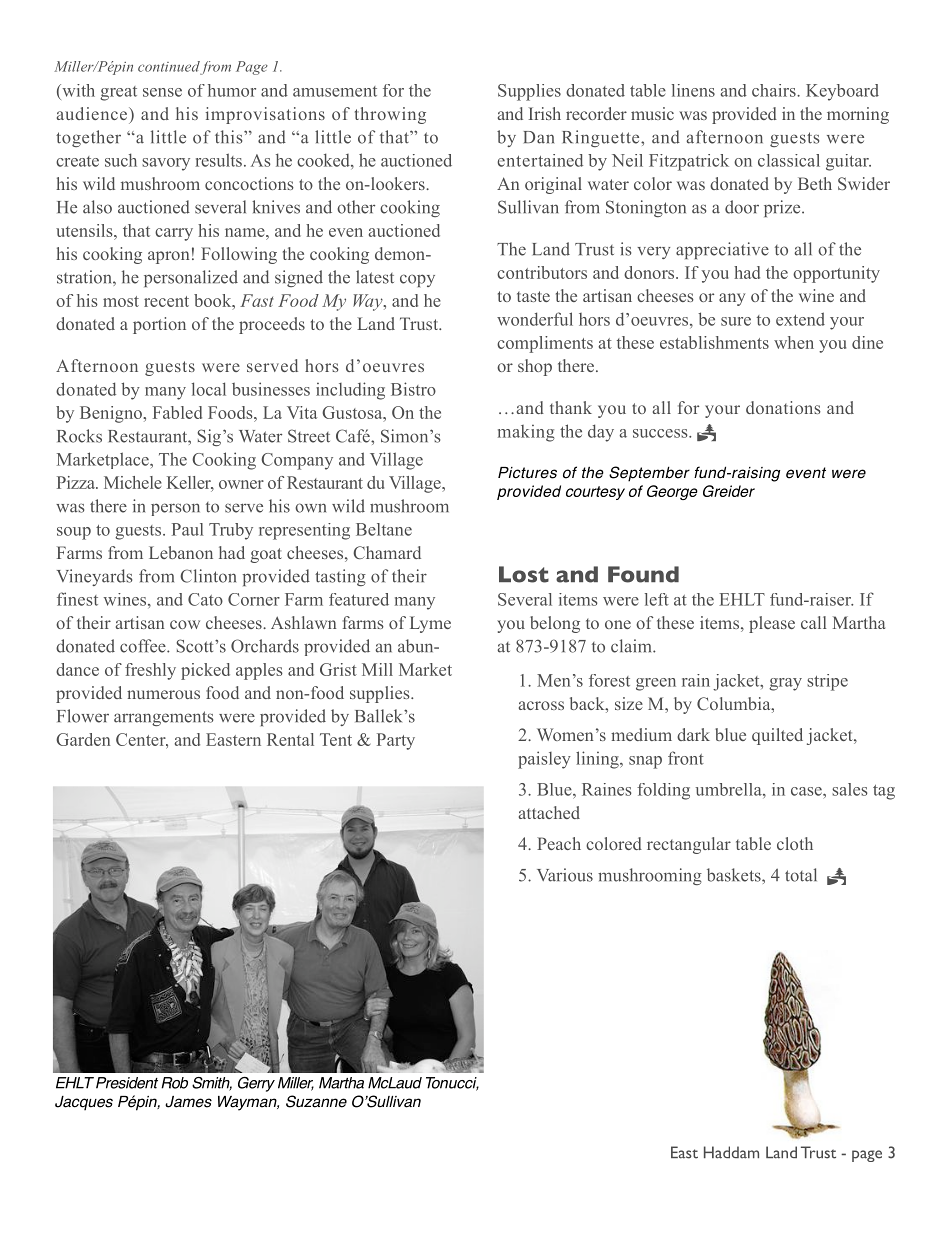 The width and height of the image is (952, 1233). I want to click on Clinton, so click(208, 576).
